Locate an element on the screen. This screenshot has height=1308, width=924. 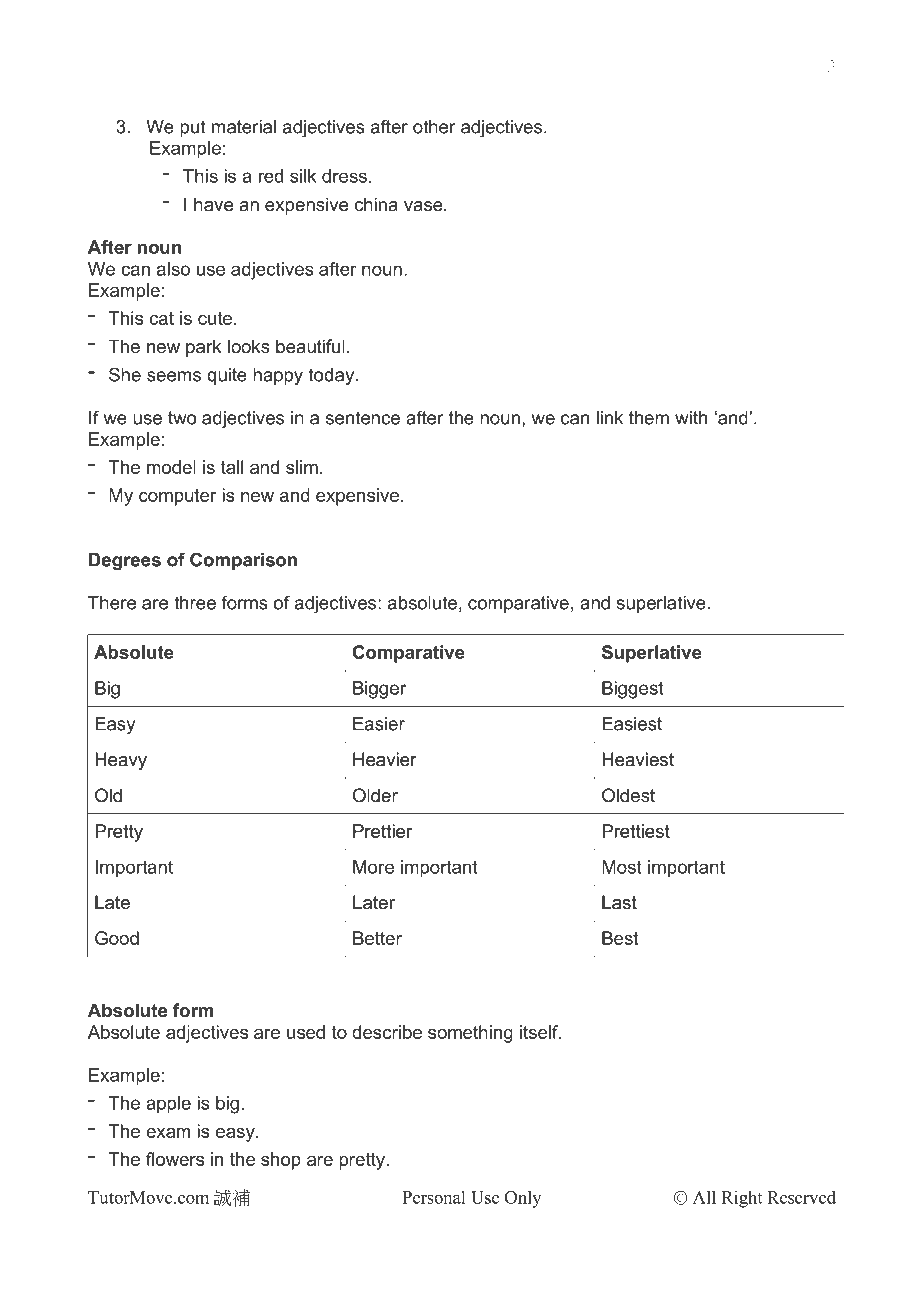
sentence is located at coordinates (363, 418).
